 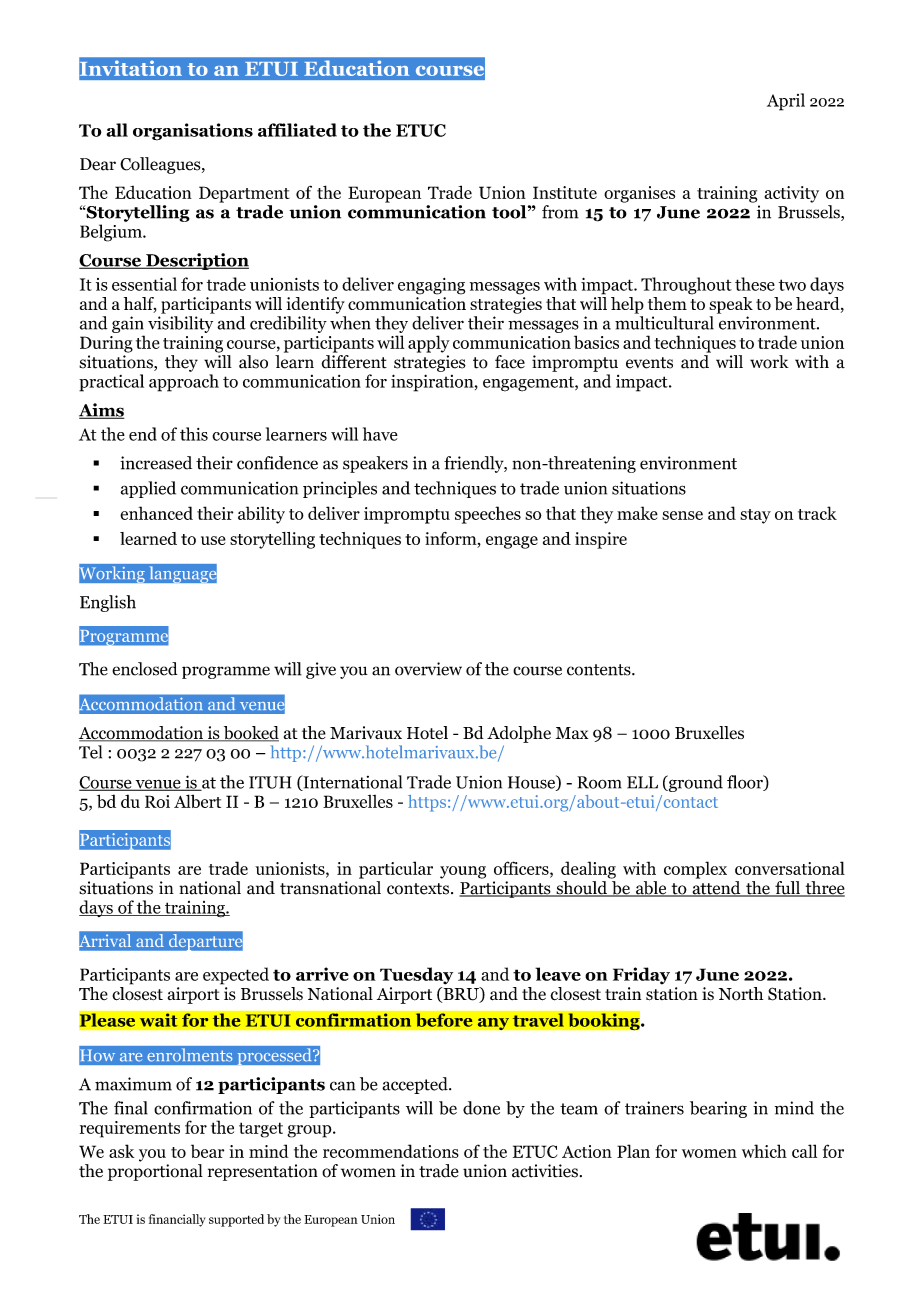 I want to click on contents, so click(x=600, y=670).
